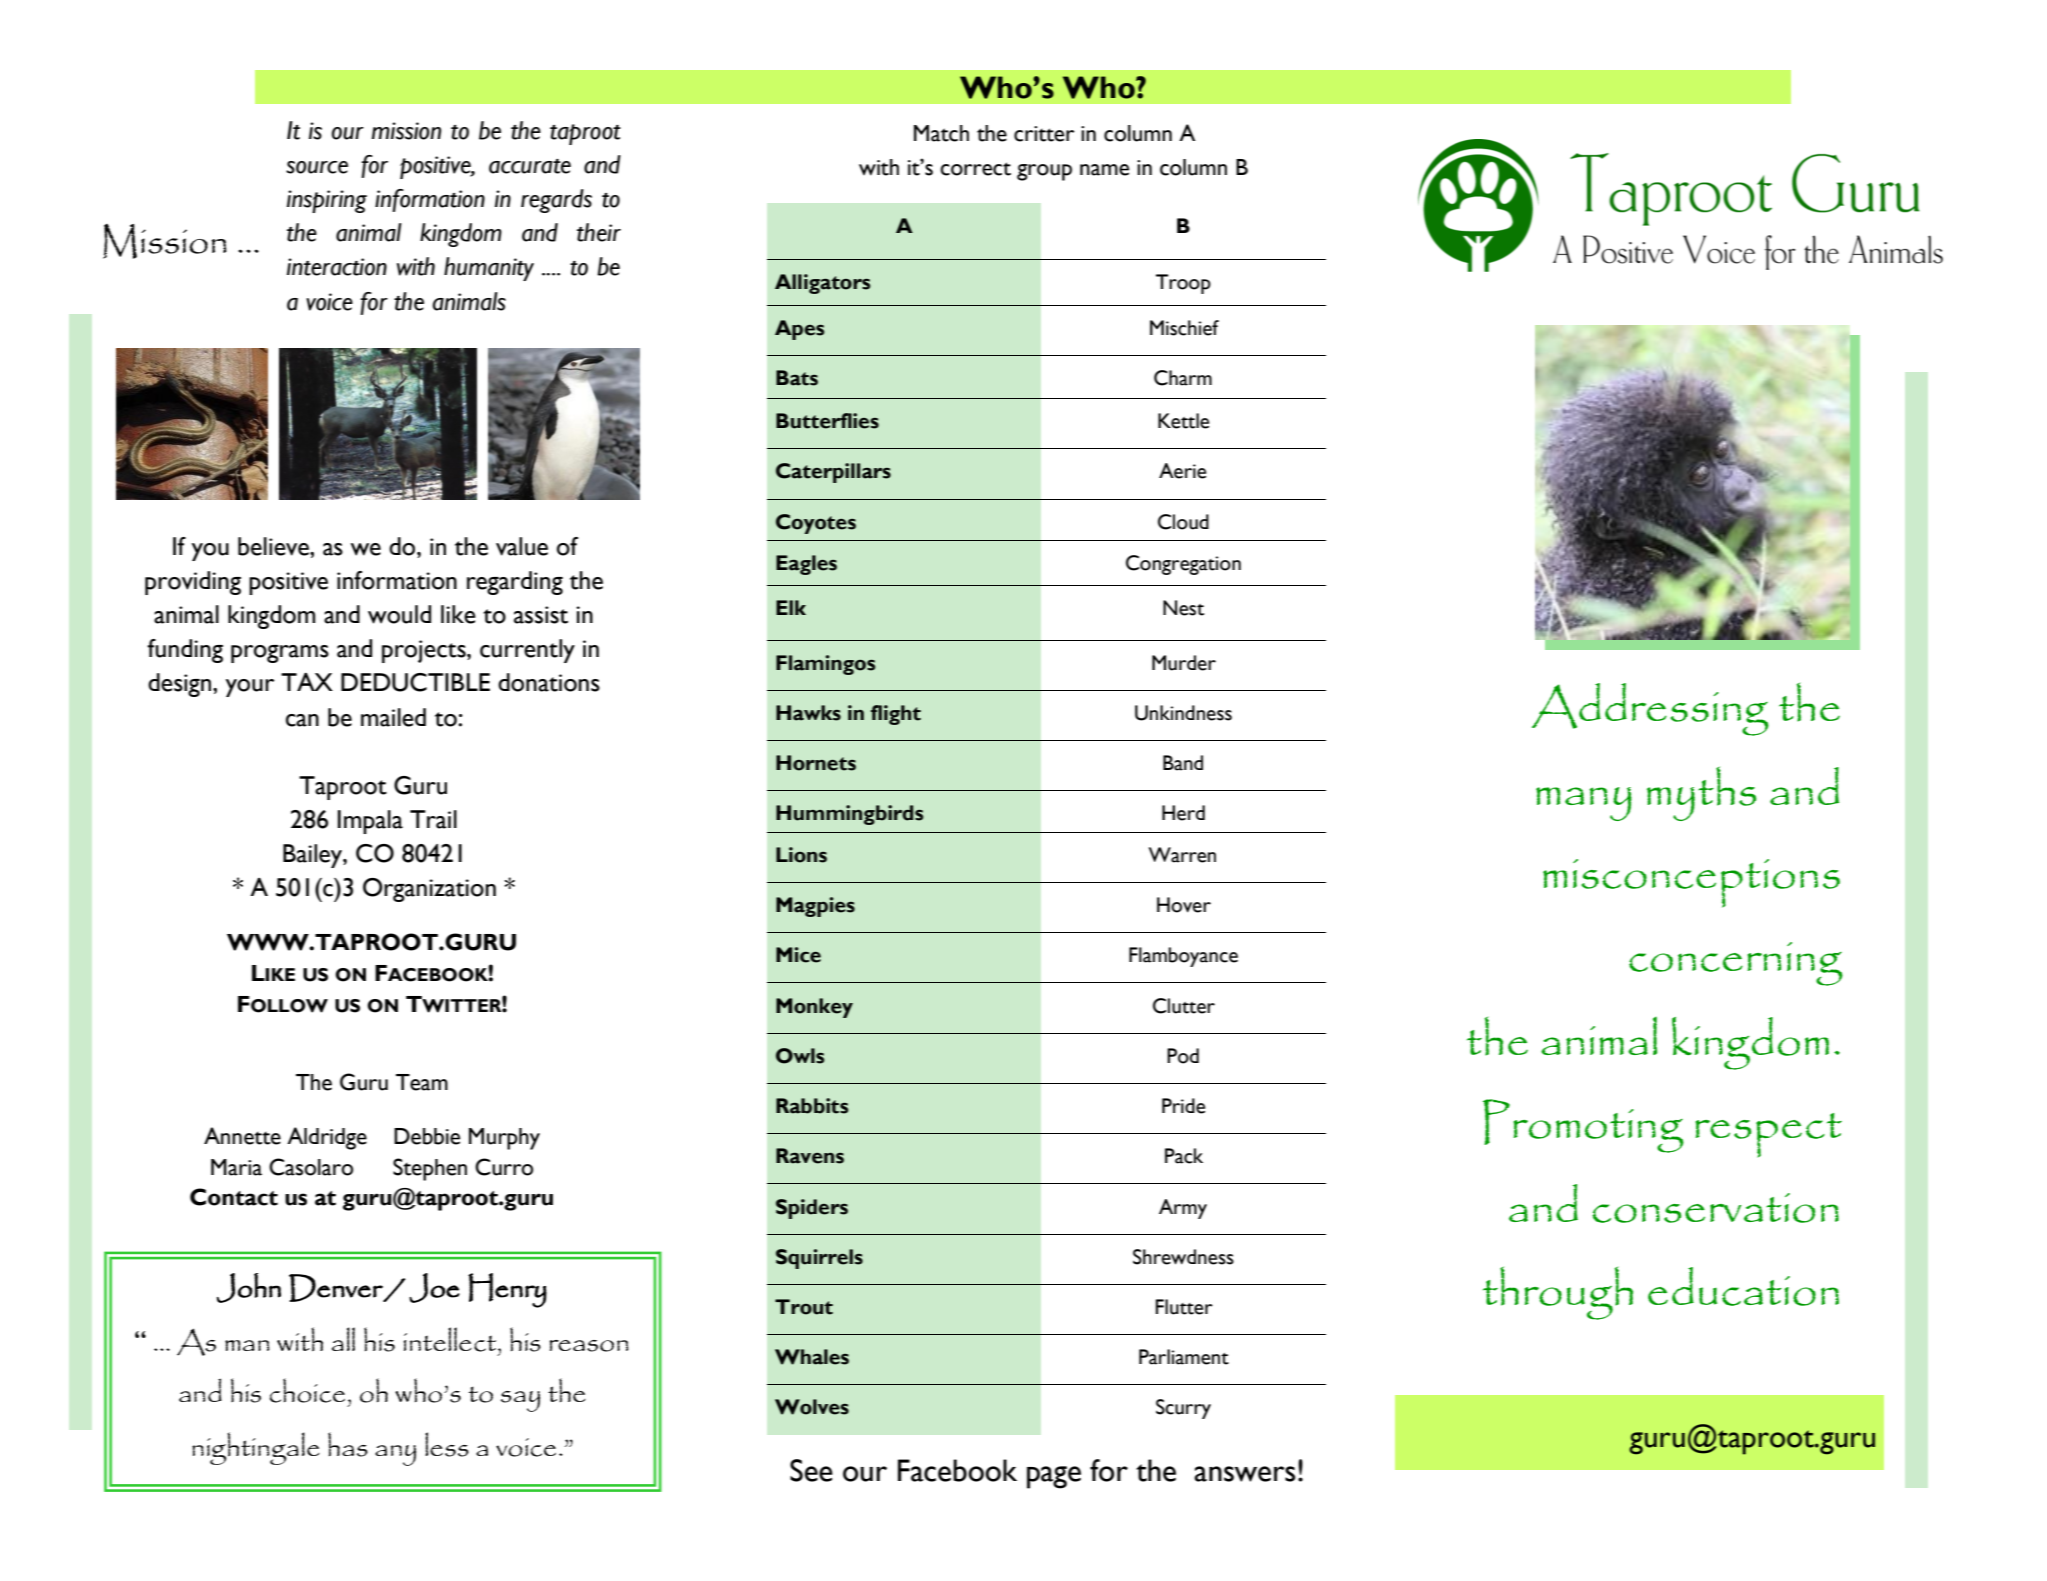 The height and width of the screenshot is (1581, 2047). Describe the element at coordinates (1054, 1477) in the screenshot. I see `page` at that location.
